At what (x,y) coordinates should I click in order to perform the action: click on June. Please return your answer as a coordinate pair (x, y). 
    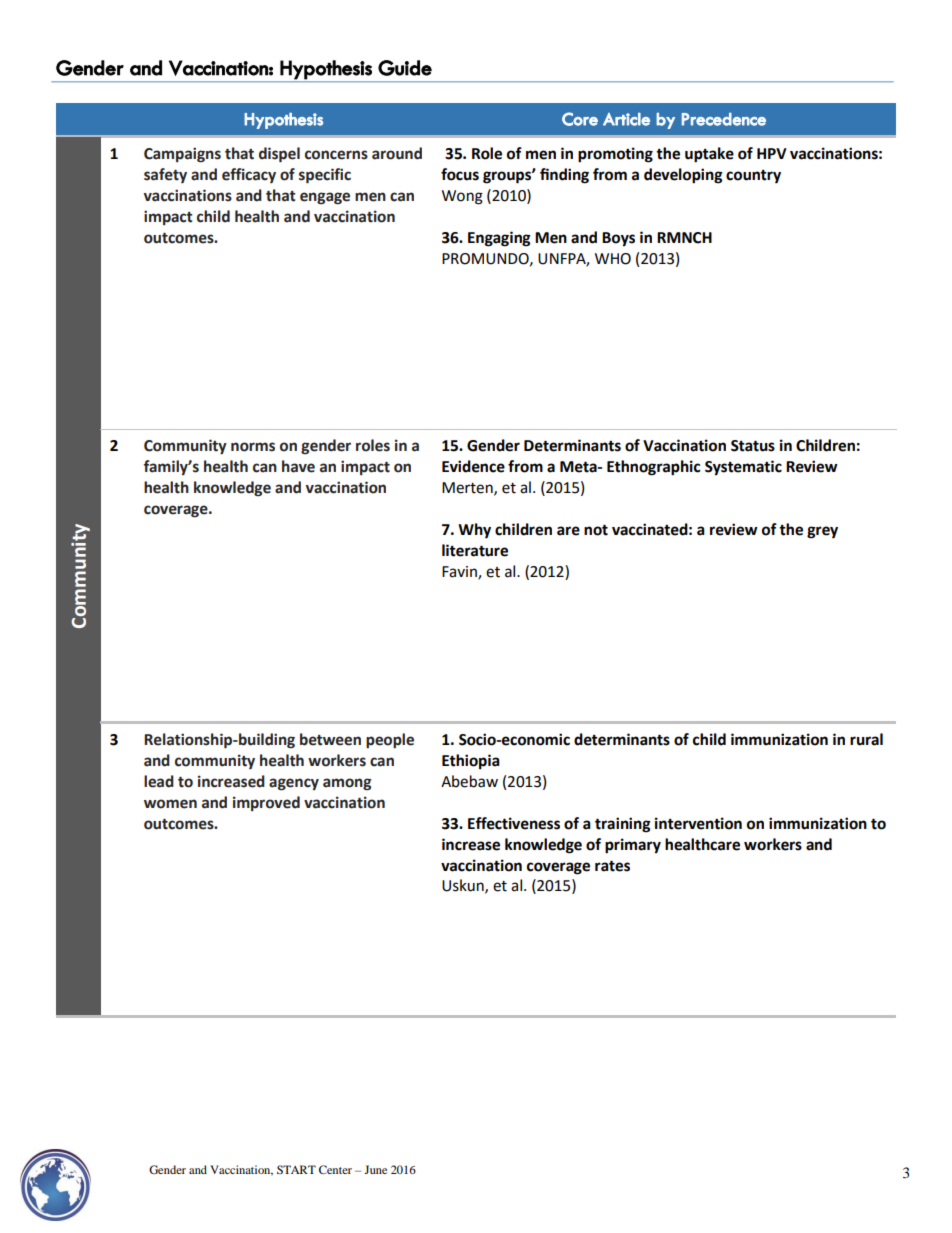
    Looking at the image, I should click on (376, 1169).
